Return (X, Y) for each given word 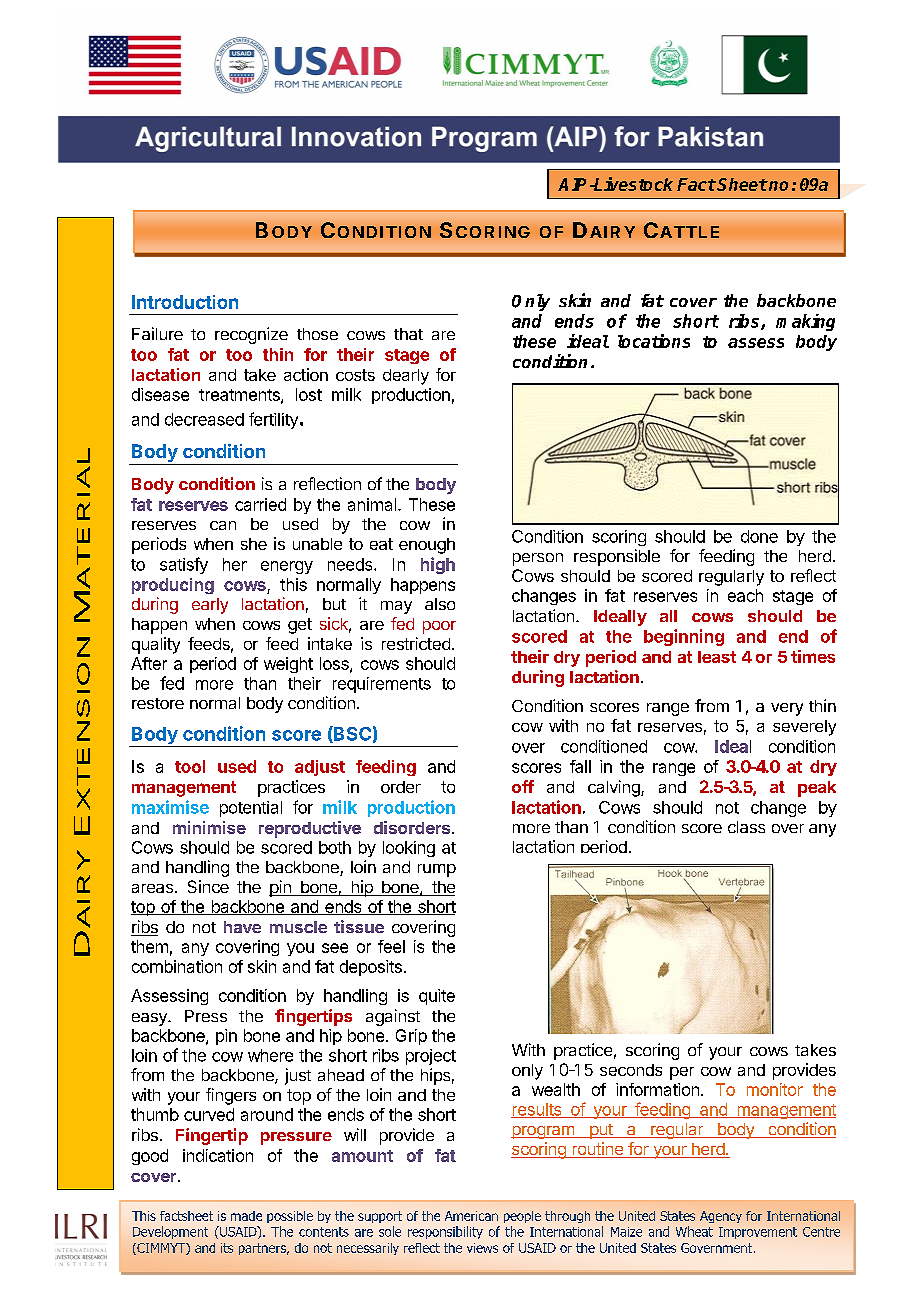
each (745, 595)
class (746, 827)
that (408, 334)
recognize (251, 335)
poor (439, 627)
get (300, 626)
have (242, 927)
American (471, 1216)
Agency (721, 1217)
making (805, 322)
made (246, 1216)
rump (437, 870)
